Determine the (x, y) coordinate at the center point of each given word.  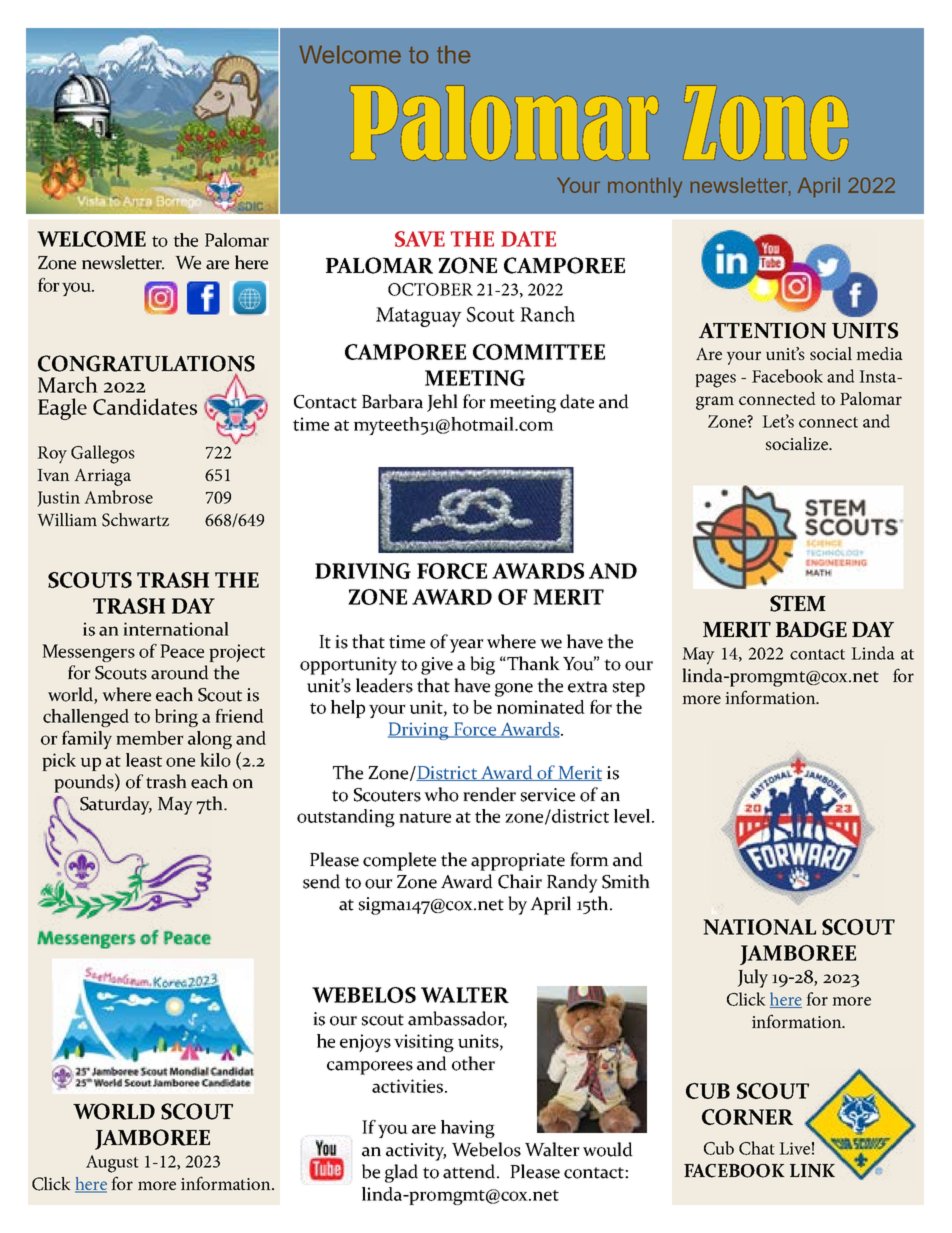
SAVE (420, 239)
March (68, 384)
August (112, 1164)
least (144, 760)
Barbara (392, 401)
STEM (798, 603)
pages (715, 381)
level (633, 816)
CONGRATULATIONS (146, 364)
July (752, 978)
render (489, 794)
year (466, 646)
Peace (182, 651)
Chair (520, 881)
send (321, 881)
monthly (645, 187)
